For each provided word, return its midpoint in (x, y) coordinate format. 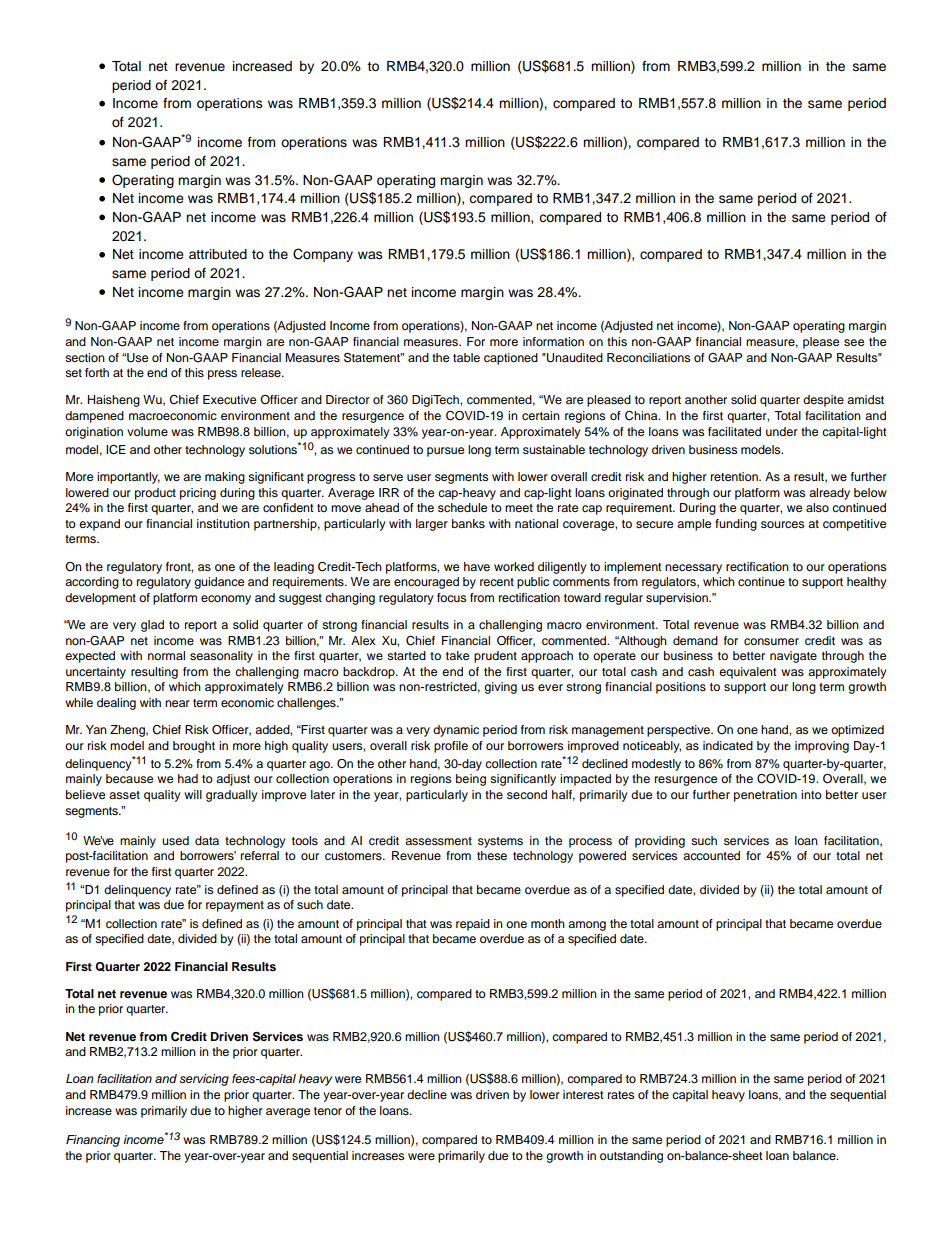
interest (583, 1094)
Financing (93, 1141)
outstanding (631, 1157)
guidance (219, 583)
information (553, 341)
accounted (711, 855)
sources (782, 524)
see (854, 342)
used (175, 840)
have (477, 566)
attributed (218, 254)
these (492, 855)
